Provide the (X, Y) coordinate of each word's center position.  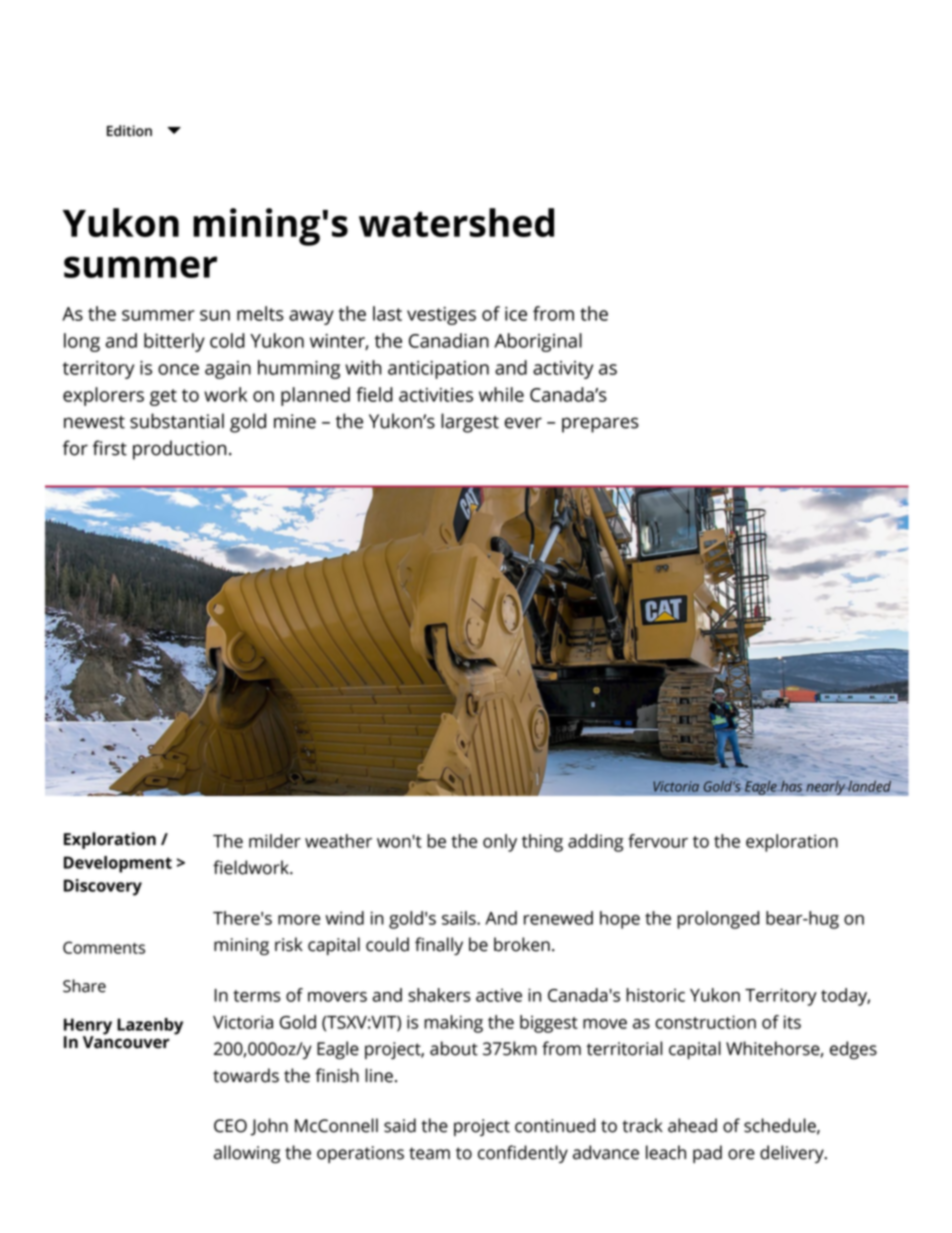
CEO (230, 1126)
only (500, 843)
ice (516, 314)
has (790, 786)
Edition (129, 131)
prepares (600, 425)
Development (118, 864)
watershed (456, 222)
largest (470, 423)
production (179, 450)
